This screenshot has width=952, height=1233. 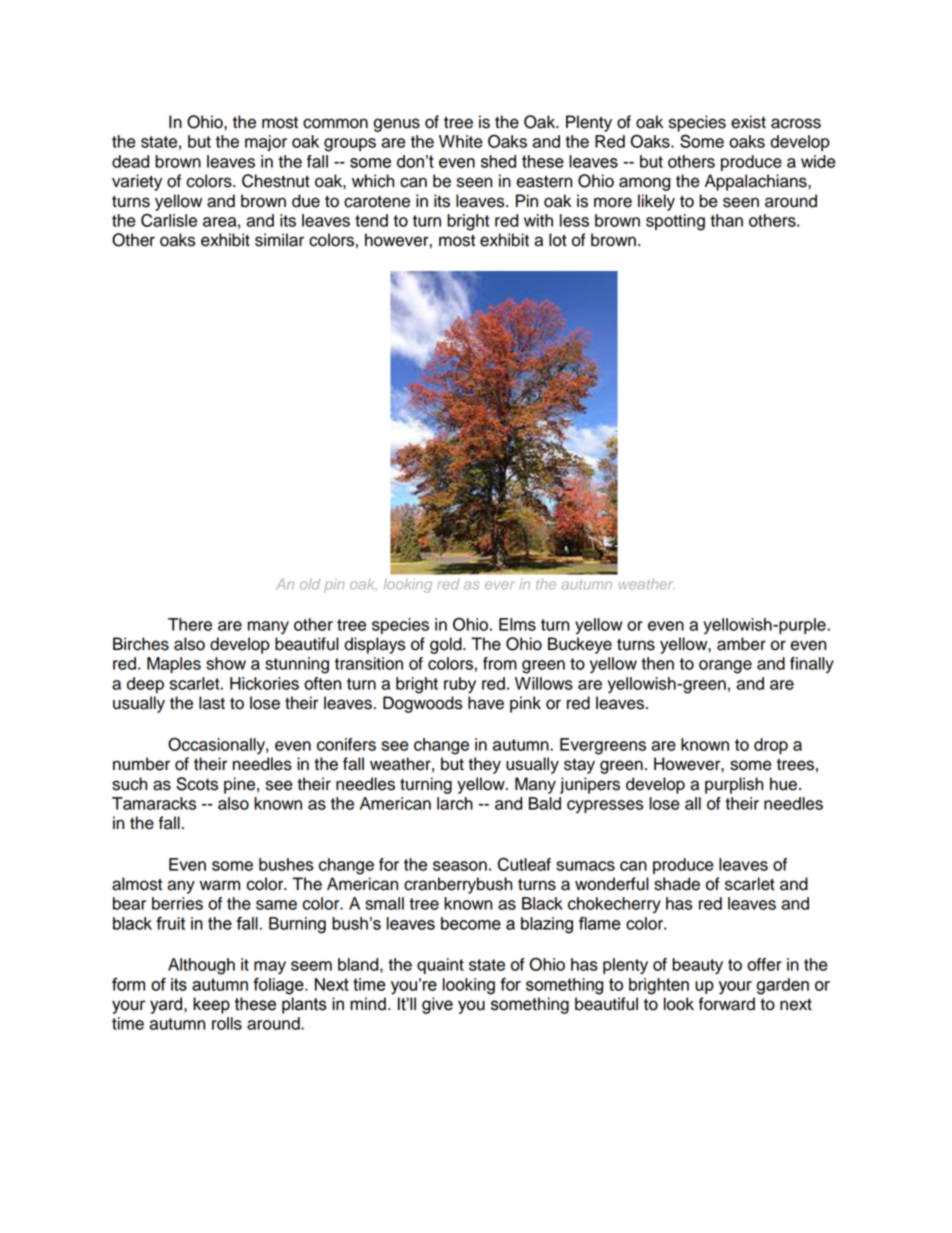 I want to click on than, so click(x=726, y=220).
